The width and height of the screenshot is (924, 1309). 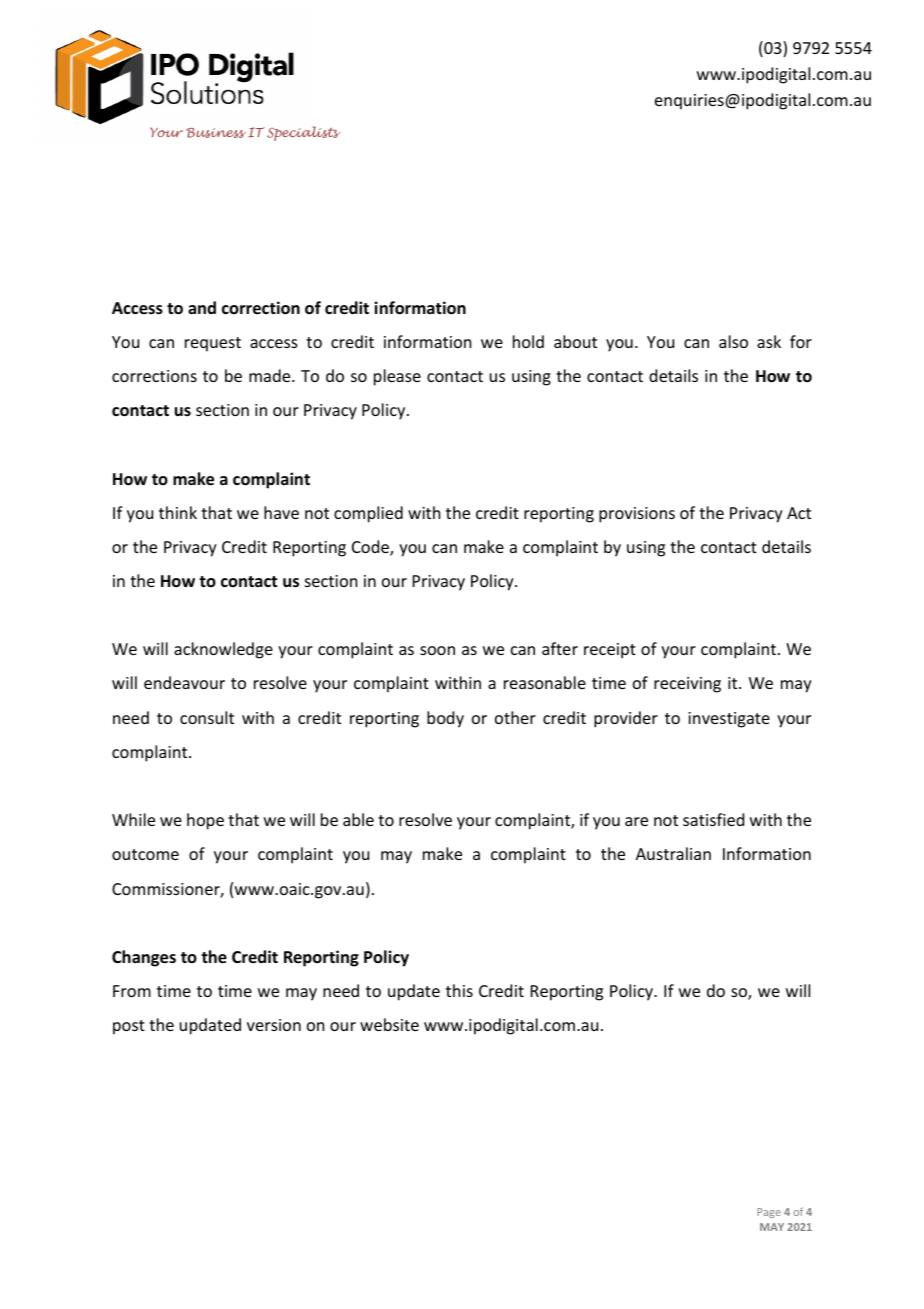 What do you see at coordinates (637, 515) in the screenshot?
I see `provisions` at bounding box center [637, 515].
